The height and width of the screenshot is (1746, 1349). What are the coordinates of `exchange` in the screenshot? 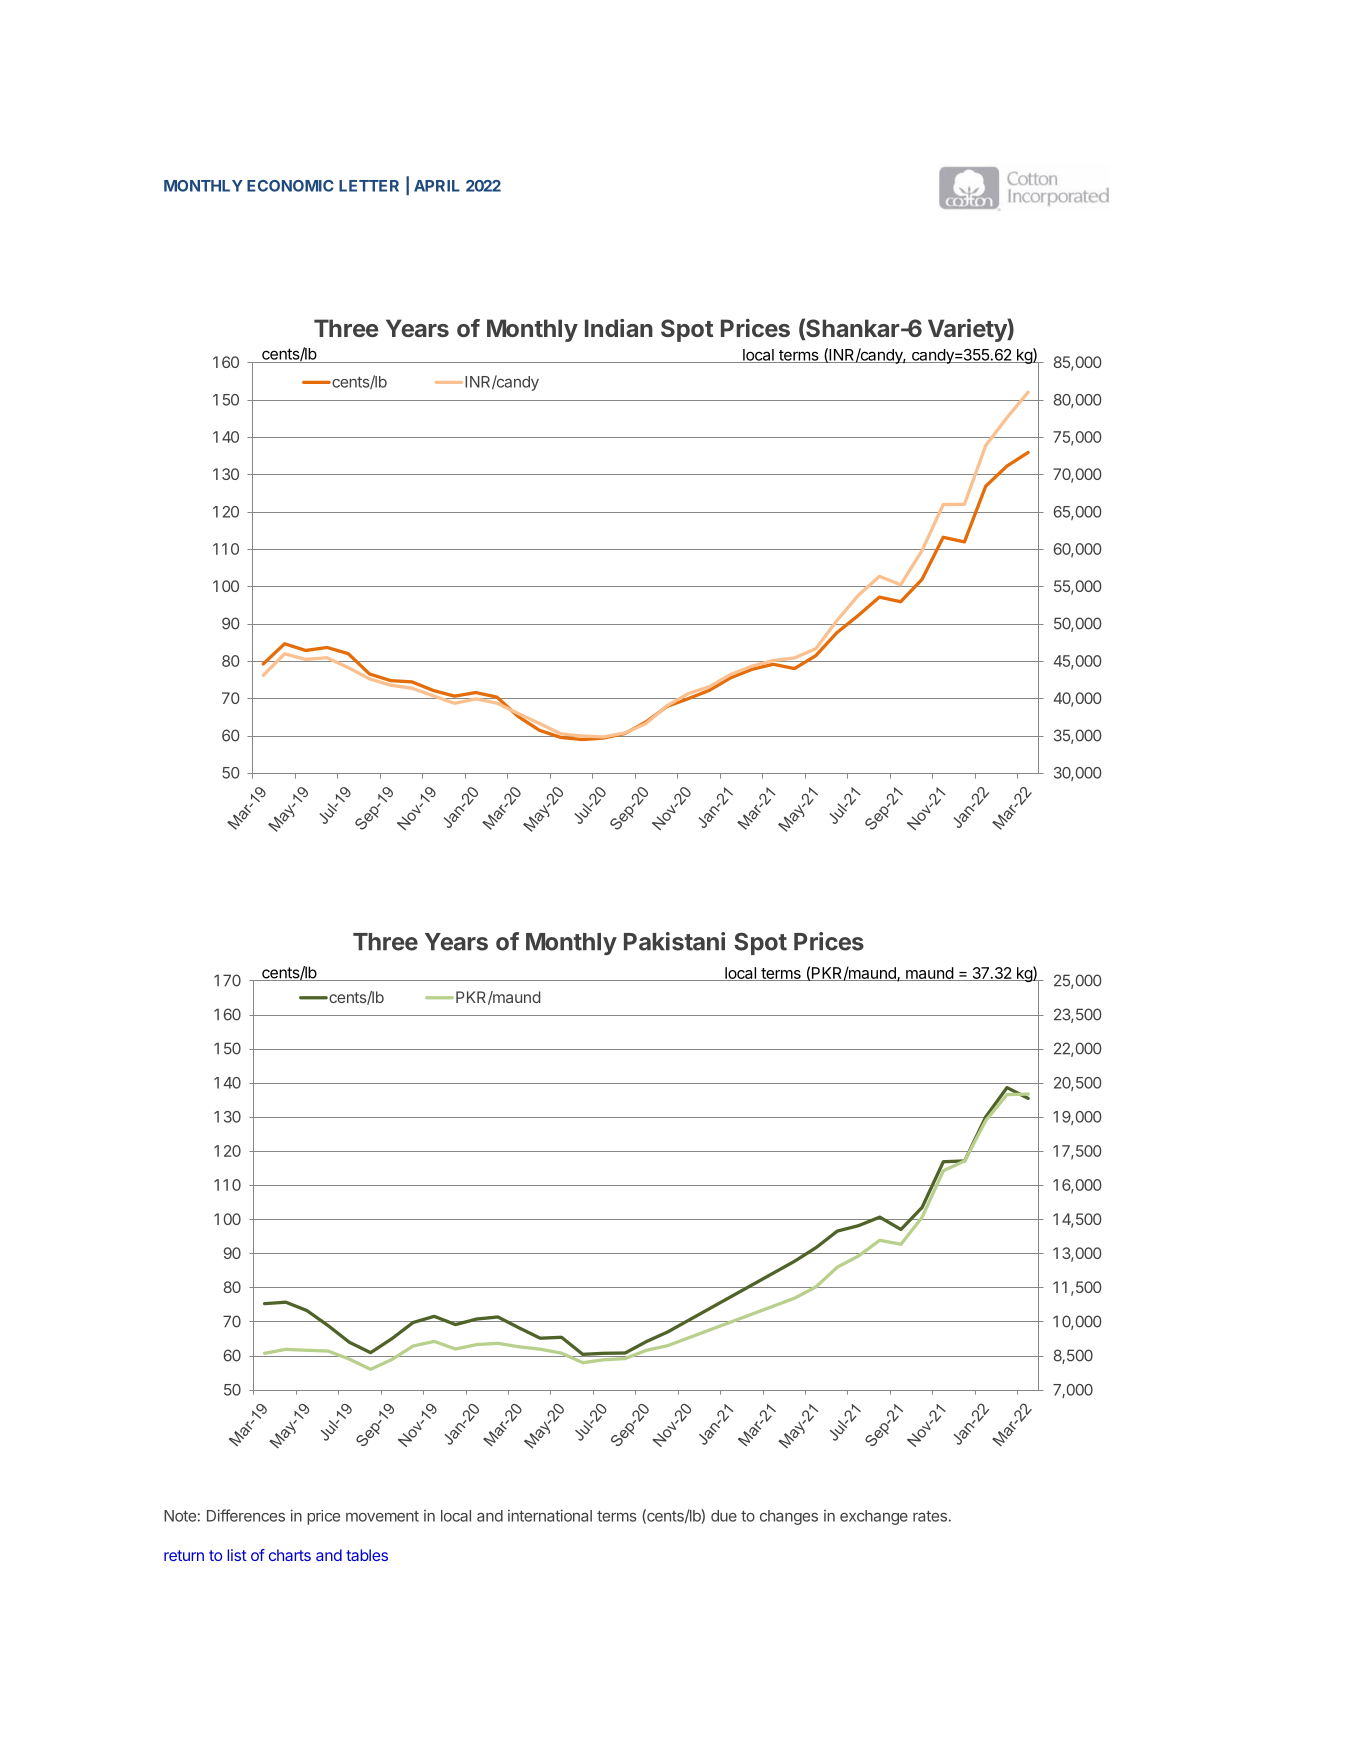 It's located at (874, 1517).
